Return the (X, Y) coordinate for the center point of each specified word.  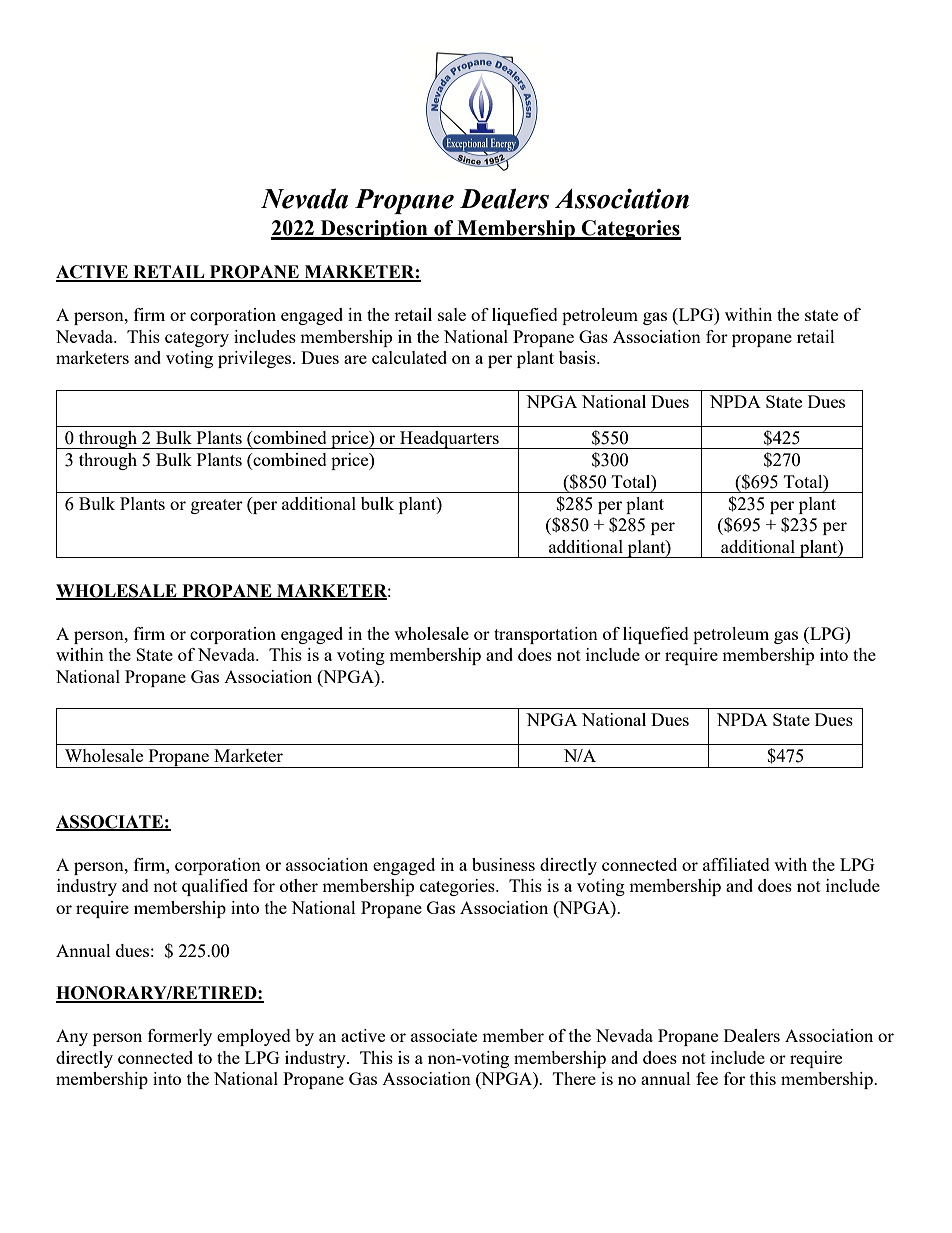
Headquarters (449, 440)
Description (374, 230)
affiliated (736, 864)
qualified (215, 887)
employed (254, 1037)
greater (217, 506)
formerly (180, 1037)
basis (578, 357)
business (503, 864)
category (197, 339)
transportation (546, 635)
